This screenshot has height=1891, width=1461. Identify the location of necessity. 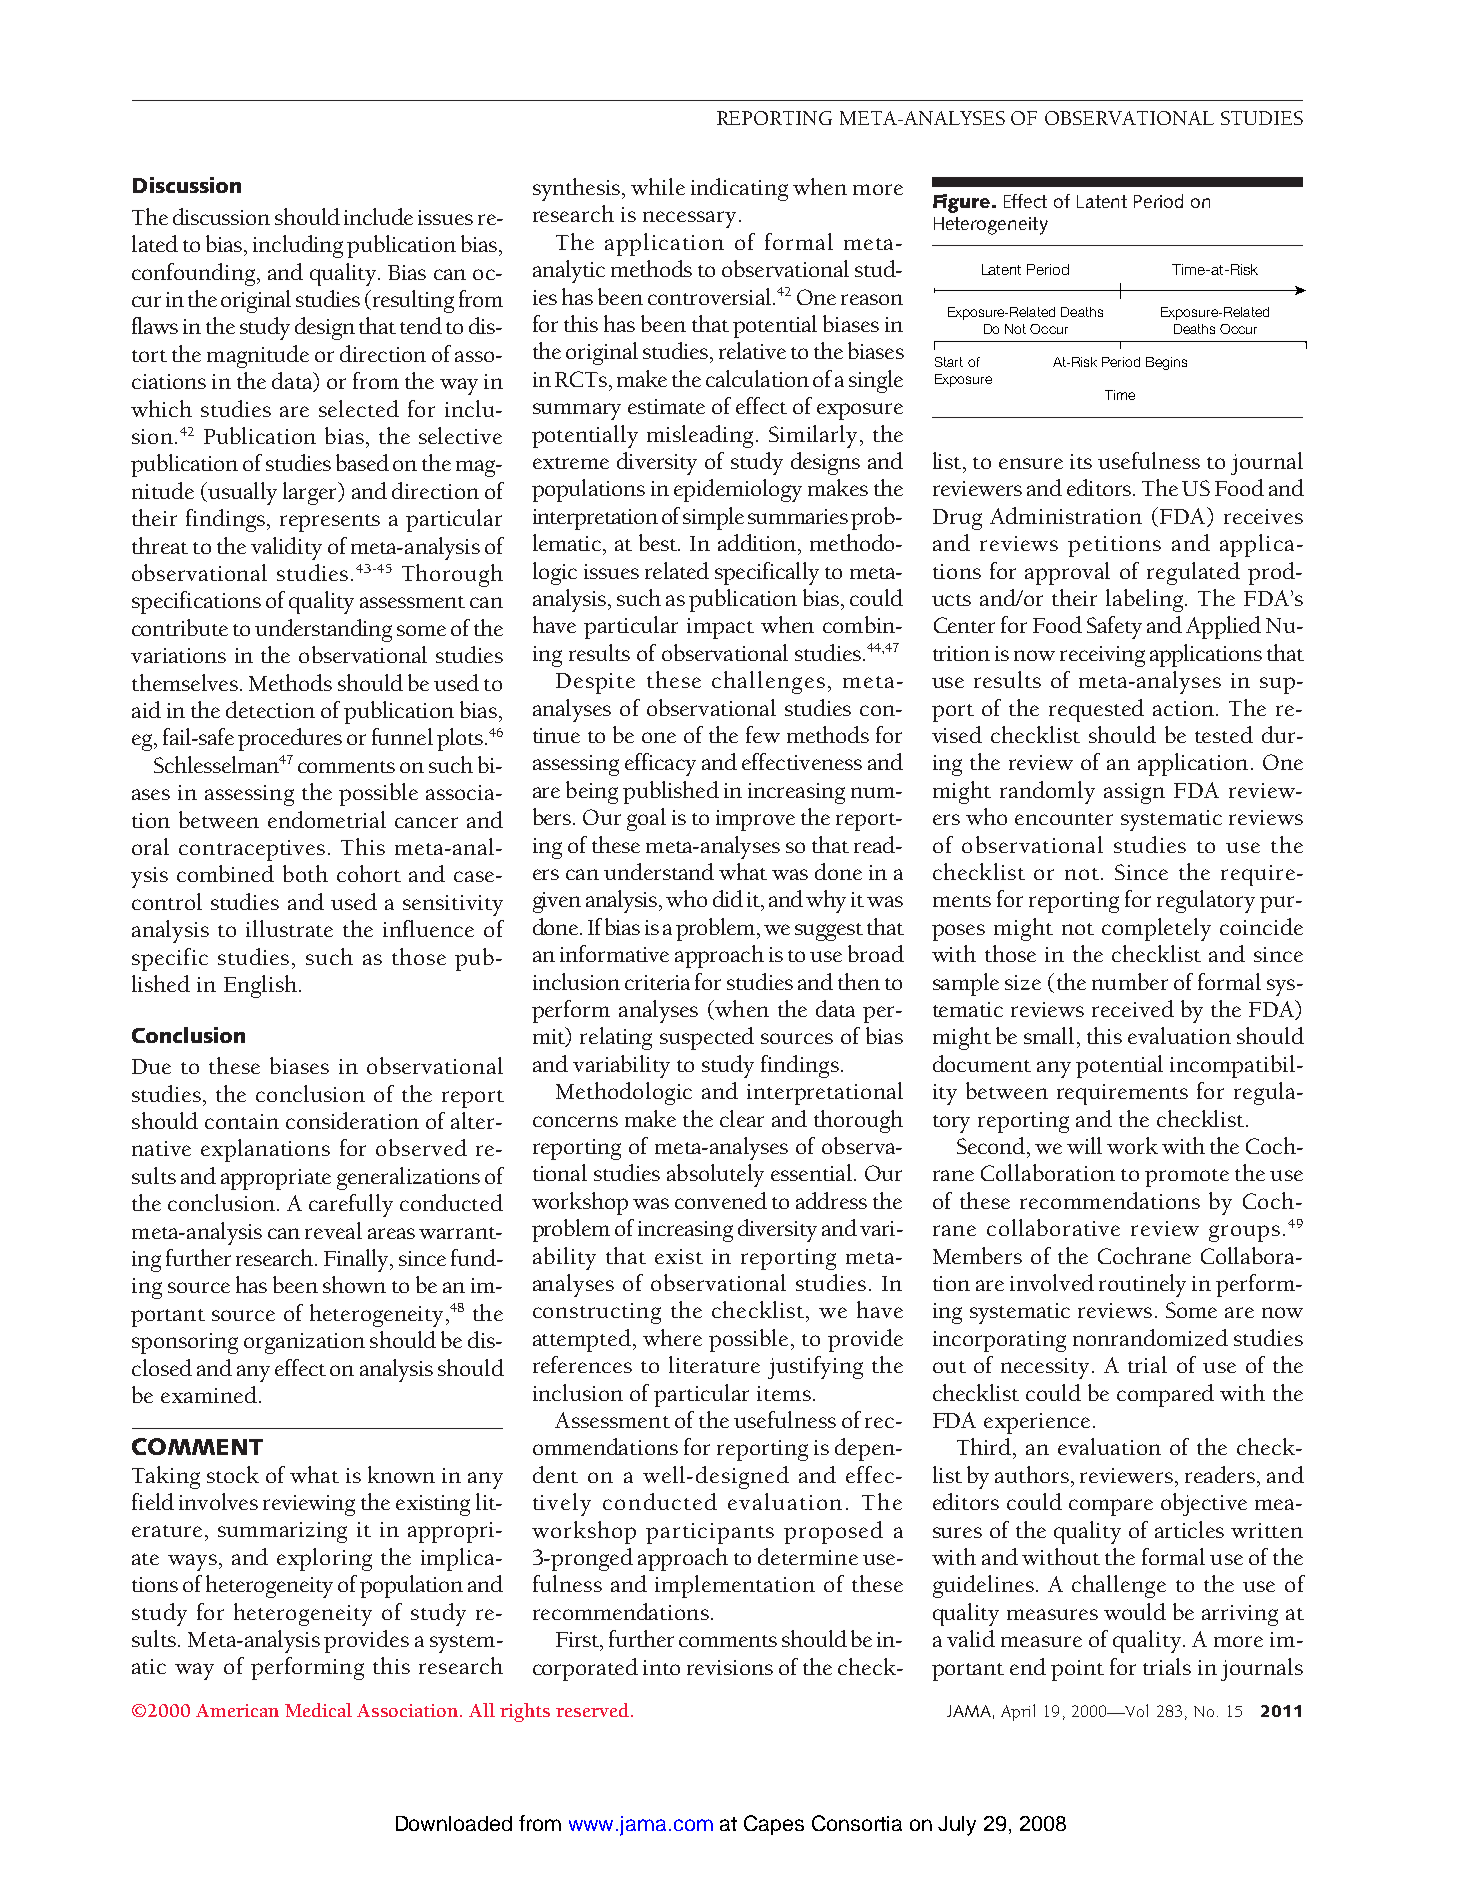
(1047, 1368).
